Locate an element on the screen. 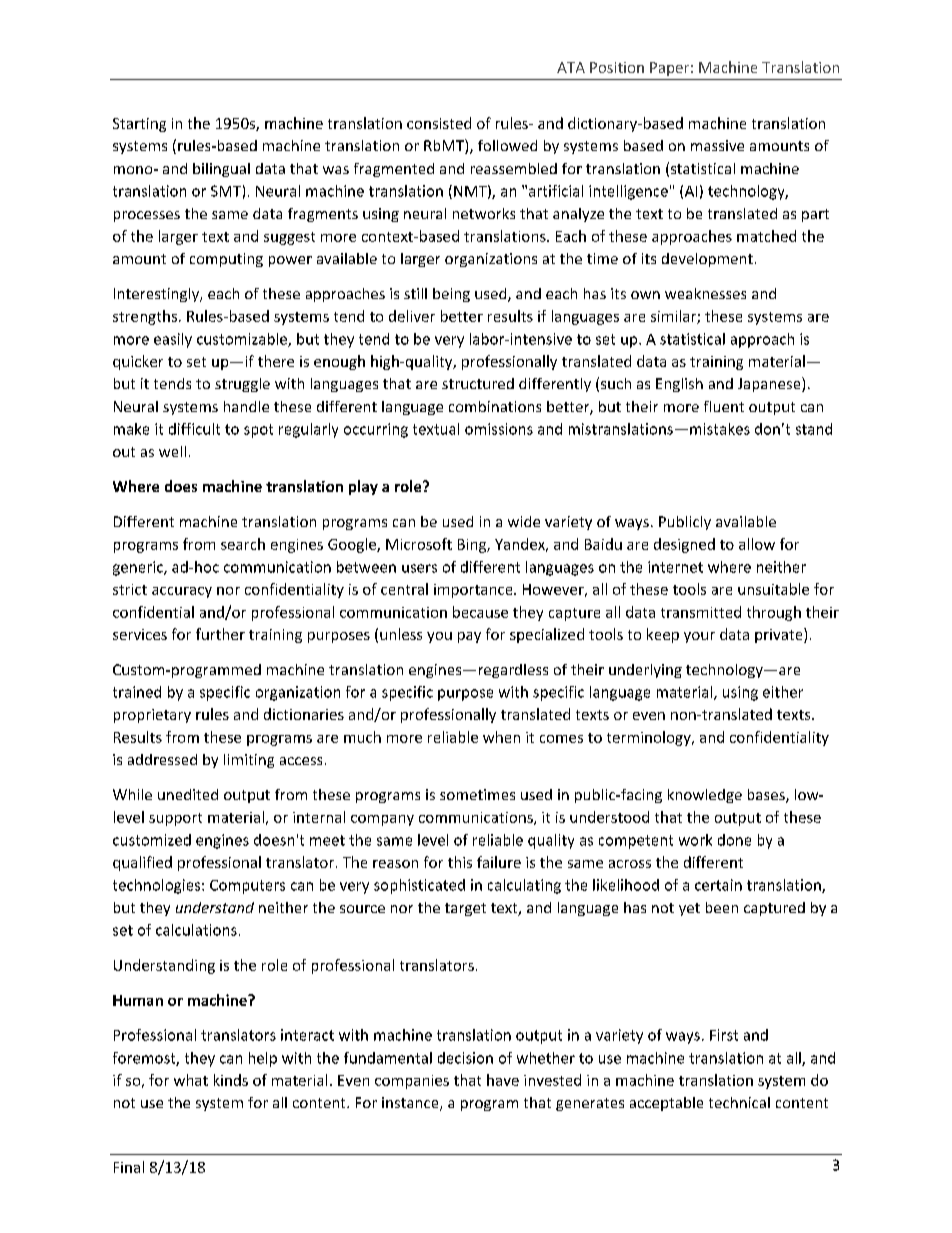 Image resolution: width=952 pixels, height=1233 pixels. Starting is located at coordinates (139, 125).
